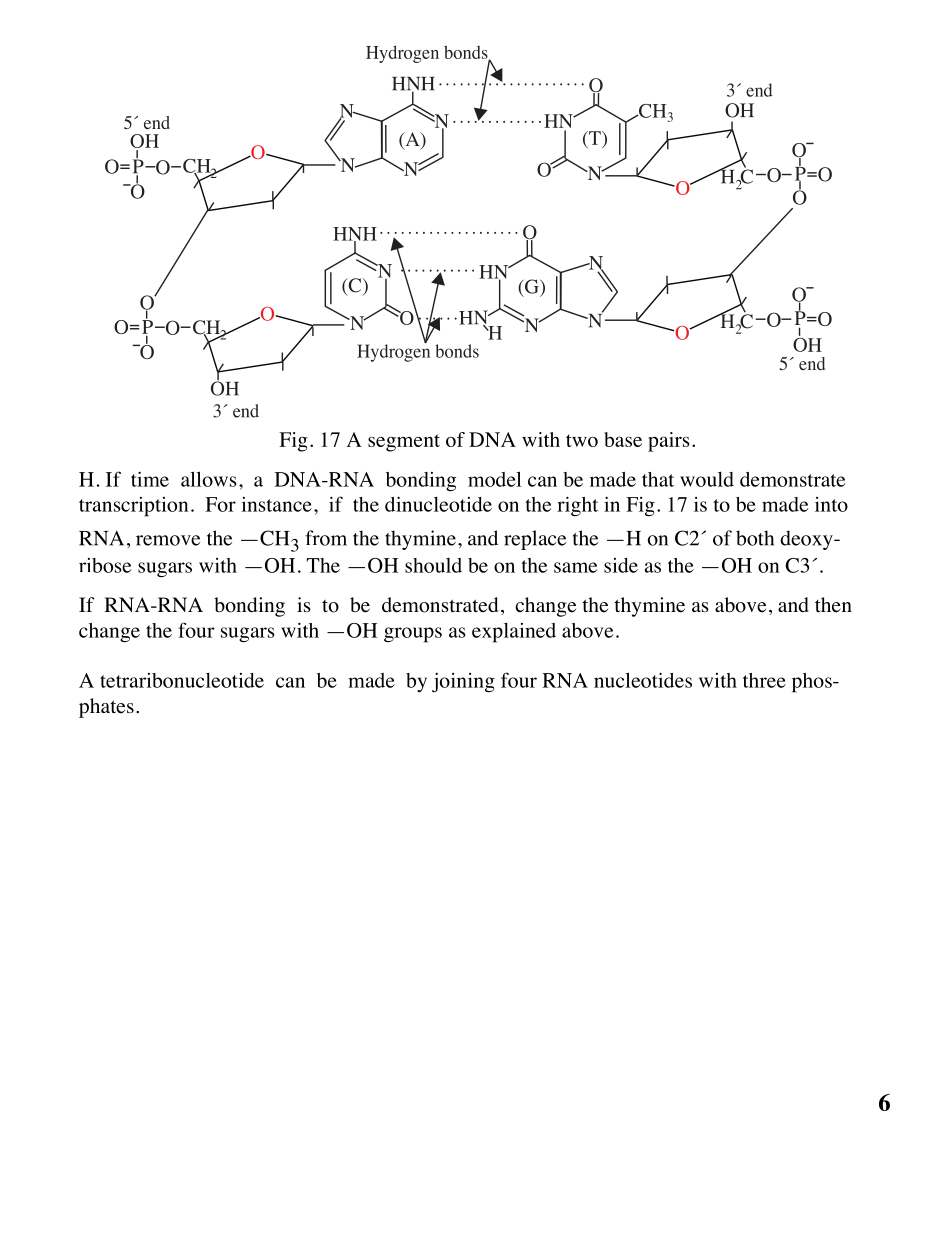 This screenshot has width=952, height=1233. Describe the element at coordinates (514, 633) in the screenshot. I see `explained` at that location.
